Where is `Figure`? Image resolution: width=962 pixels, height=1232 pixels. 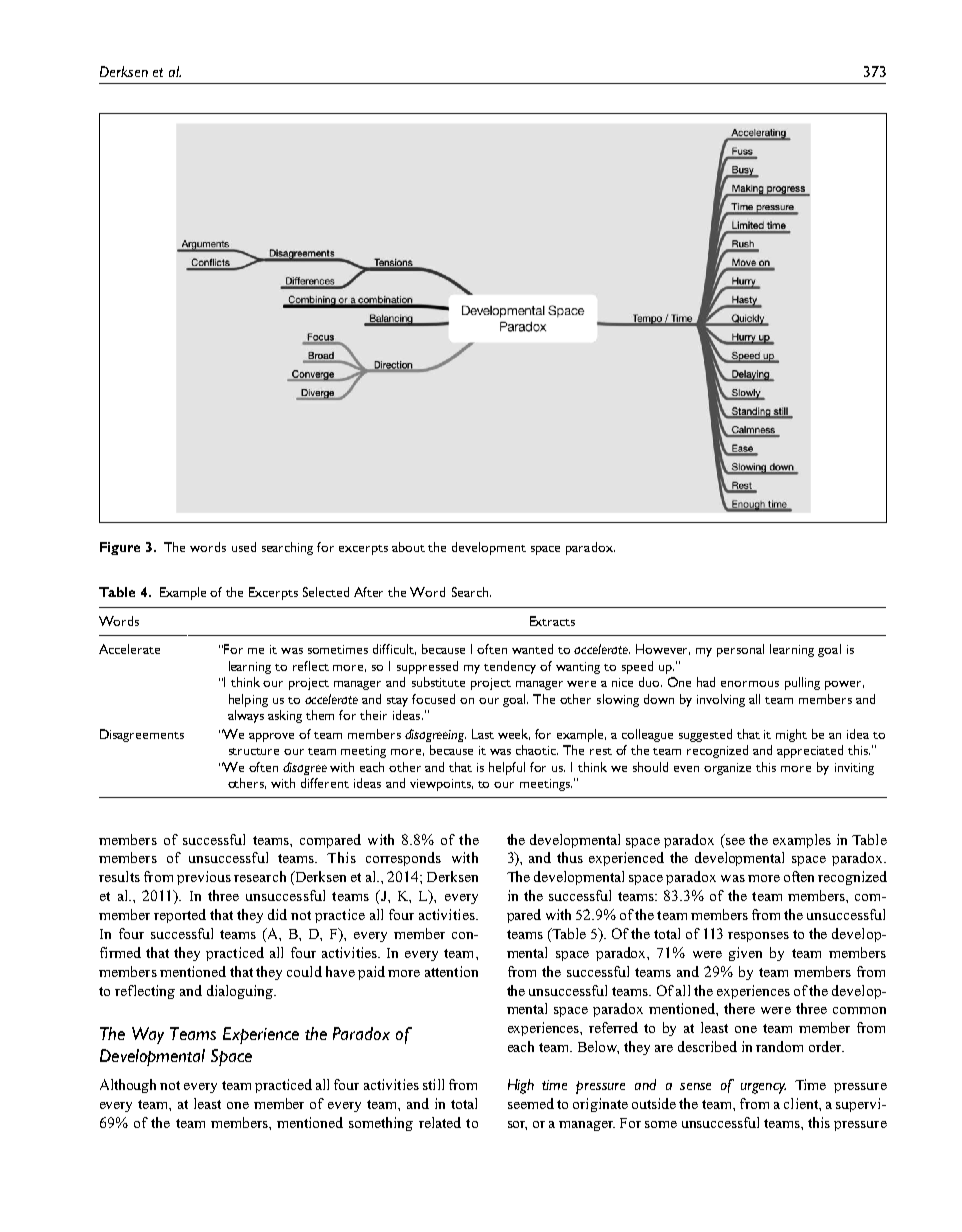 Figure is located at coordinates (120, 548).
